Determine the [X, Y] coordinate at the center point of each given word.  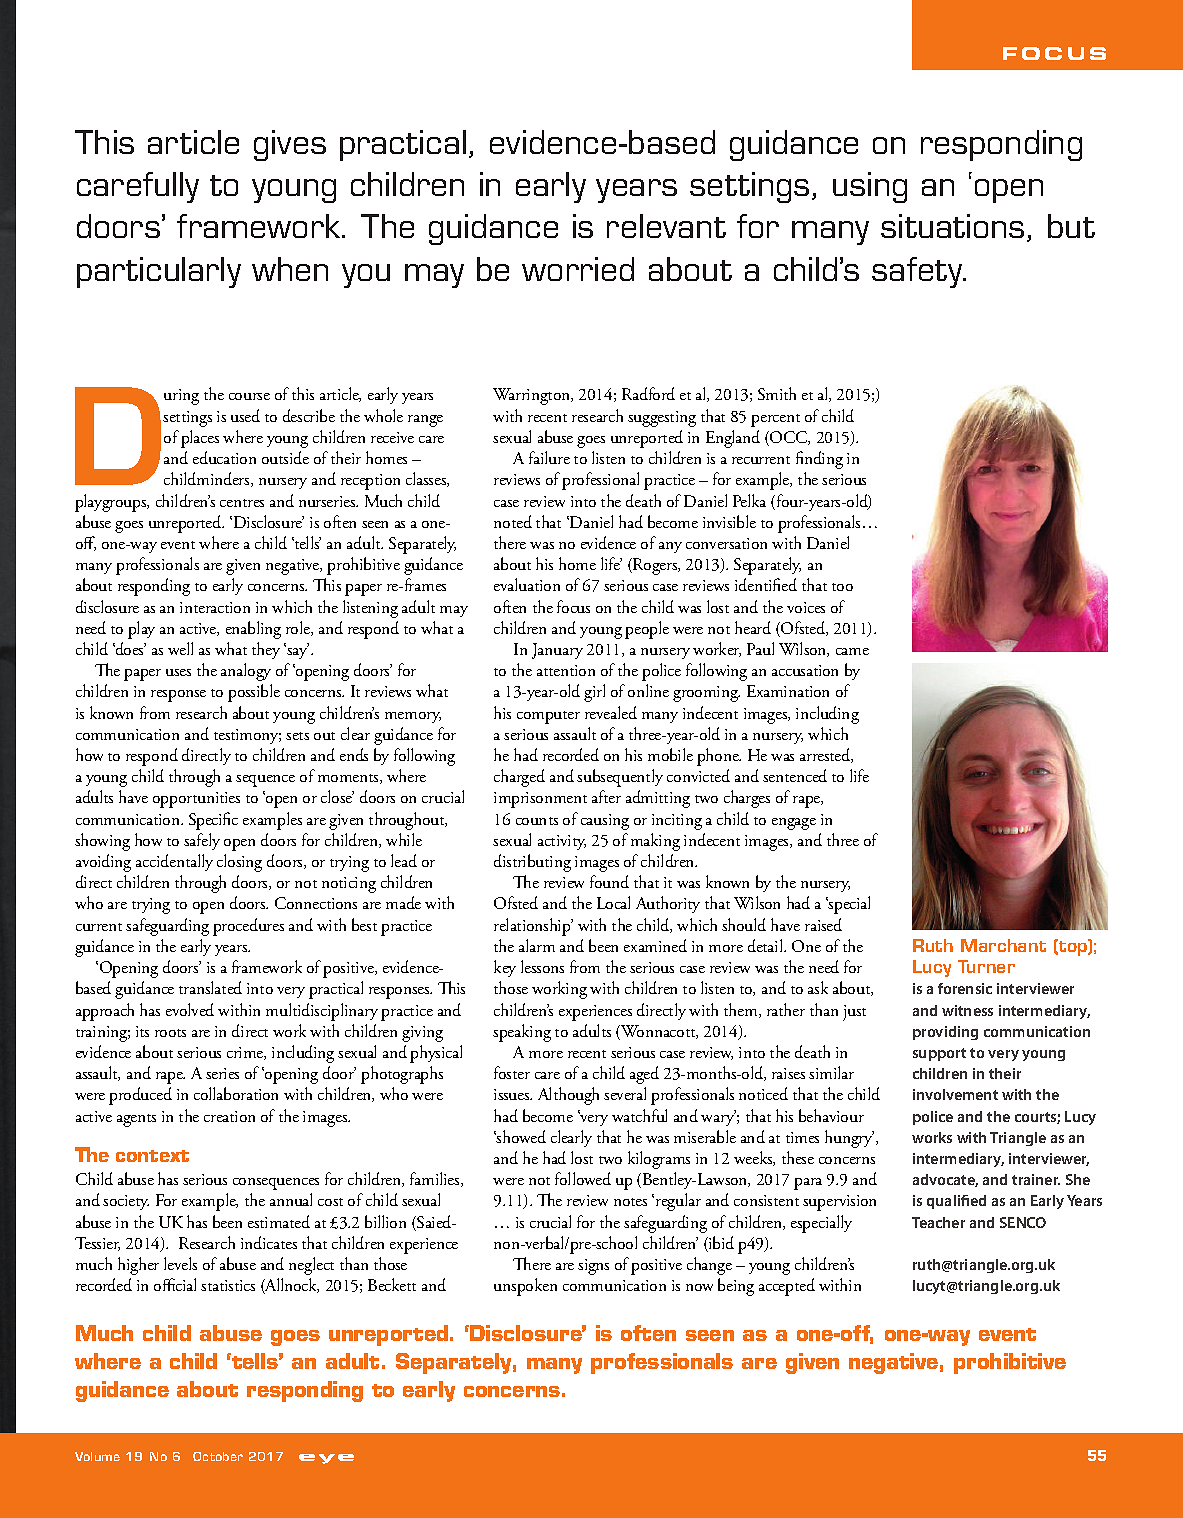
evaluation [527, 584]
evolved [190, 1009]
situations [952, 226]
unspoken [525, 1287]
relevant [666, 226]
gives [290, 145]
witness [967, 1010]
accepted [787, 1287]
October [218, 1456]
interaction [215, 607]
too [842, 587]
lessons [542, 966]
